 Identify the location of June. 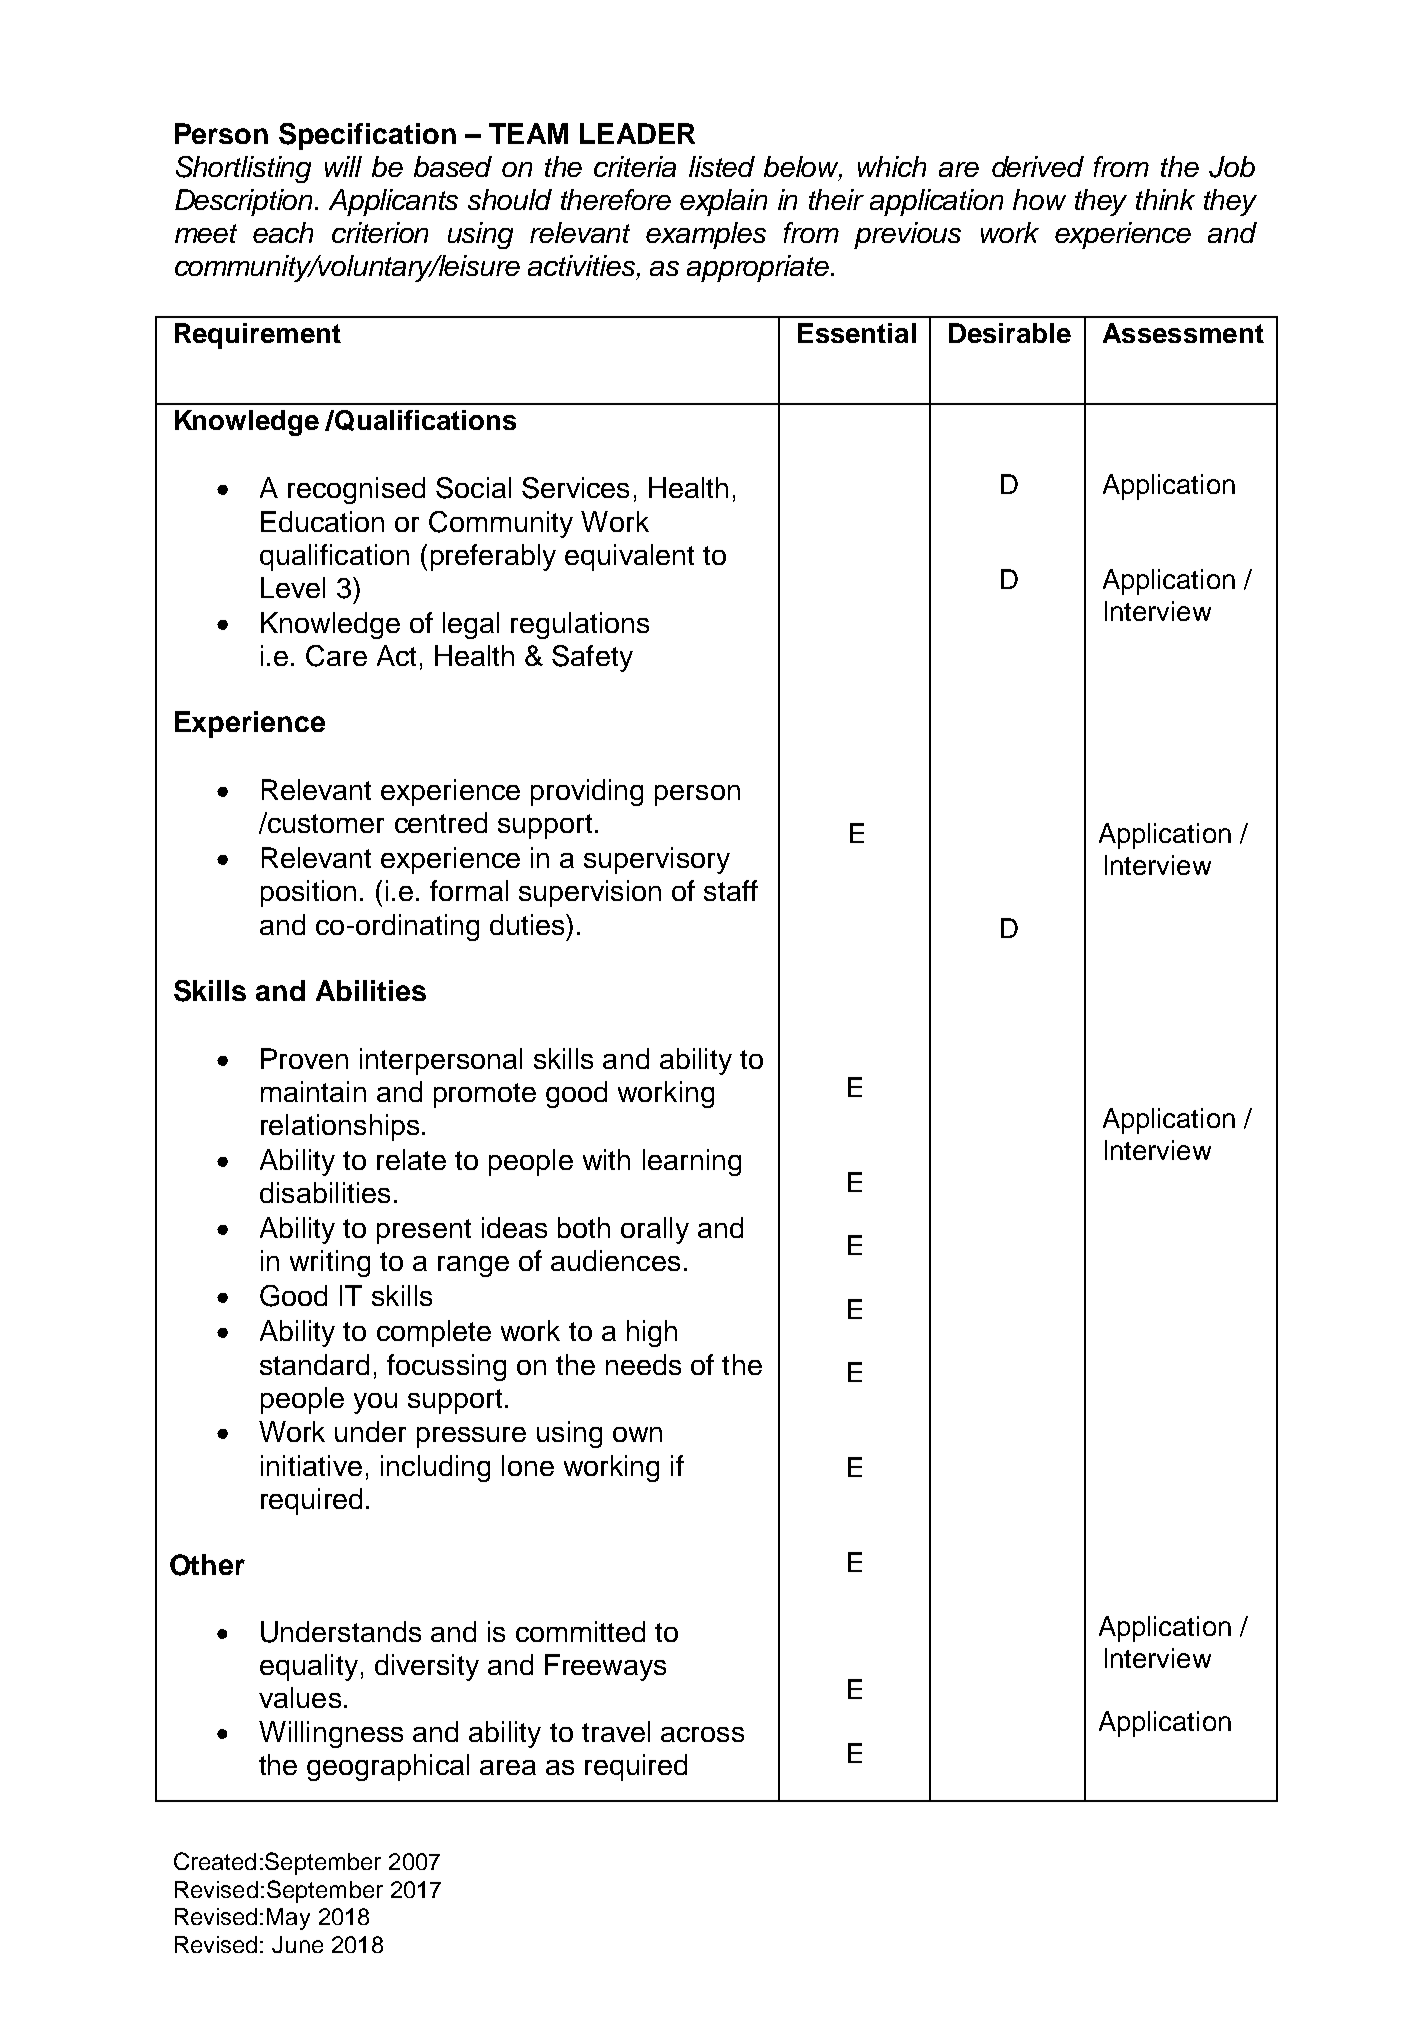
(297, 1944).
